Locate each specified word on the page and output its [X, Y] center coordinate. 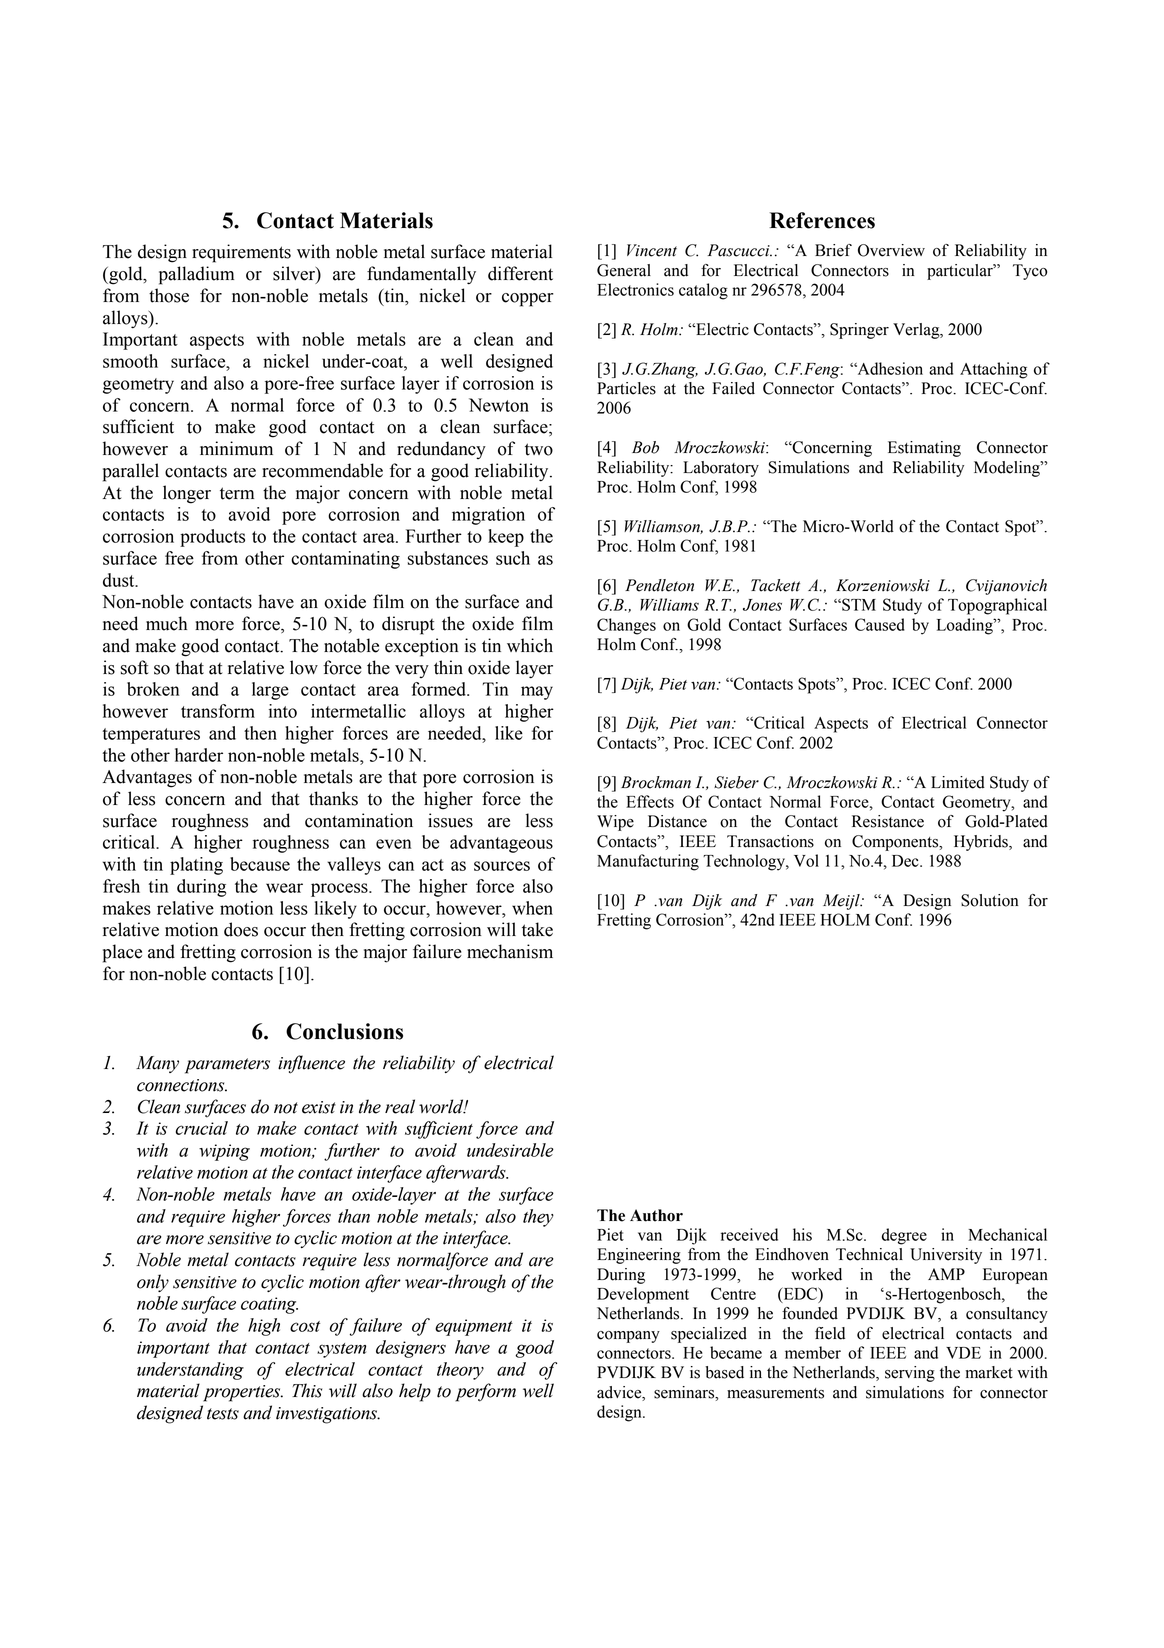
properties [243, 1393]
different [520, 273]
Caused [880, 624]
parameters [227, 1066]
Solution [989, 900]
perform [486, 1392]
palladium [196, 275]
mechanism [510, 951]
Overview [891, 250]
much [166, 623]
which [530, 645]
